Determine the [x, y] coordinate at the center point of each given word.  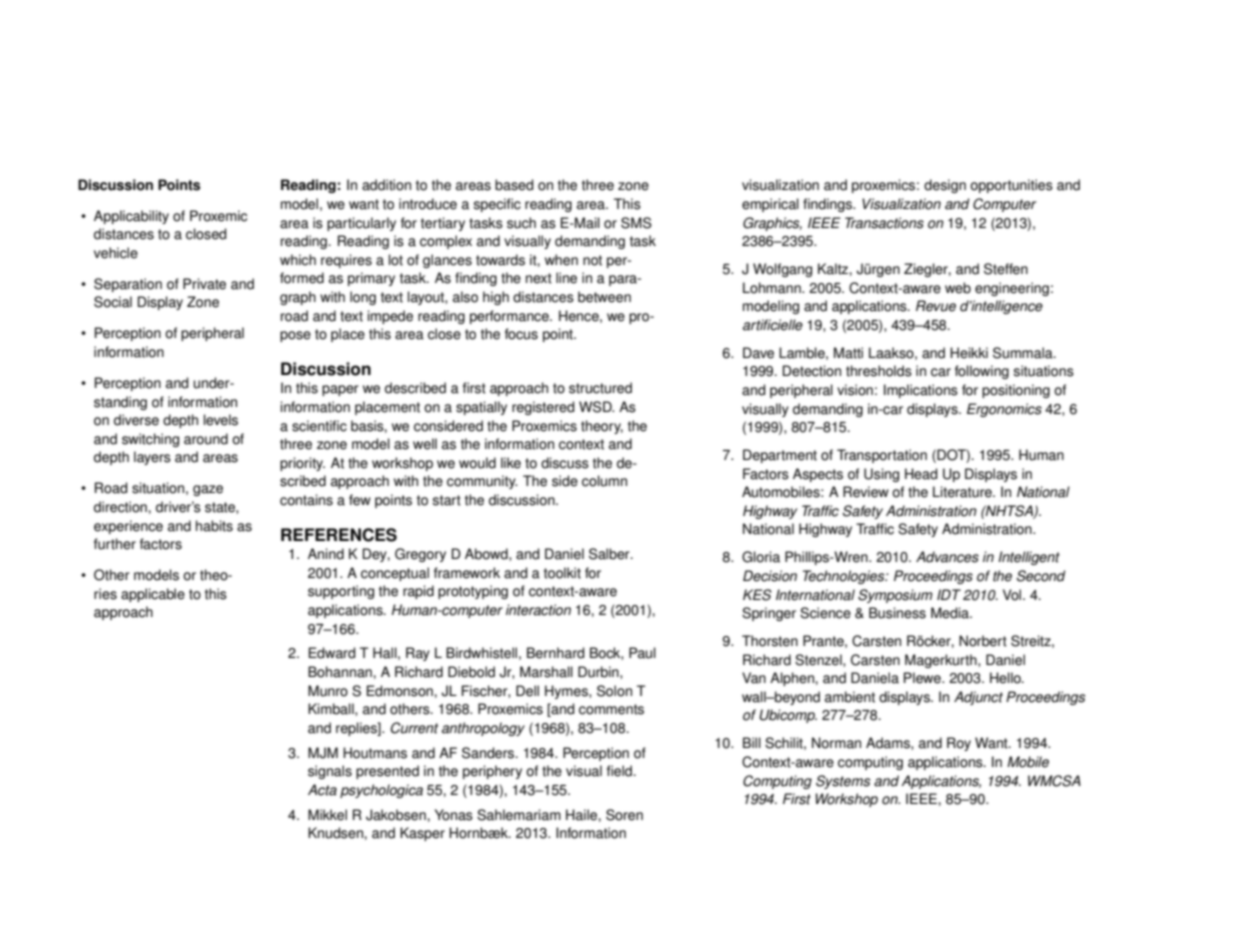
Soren [624, 815]
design [945, 186]
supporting [341, 592]
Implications [921, 391]
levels [221, 420]
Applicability [131, 217]
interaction [538, 610]
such [521, 223]
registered [543, 408]
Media [951, 613]
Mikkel [327, 815]
